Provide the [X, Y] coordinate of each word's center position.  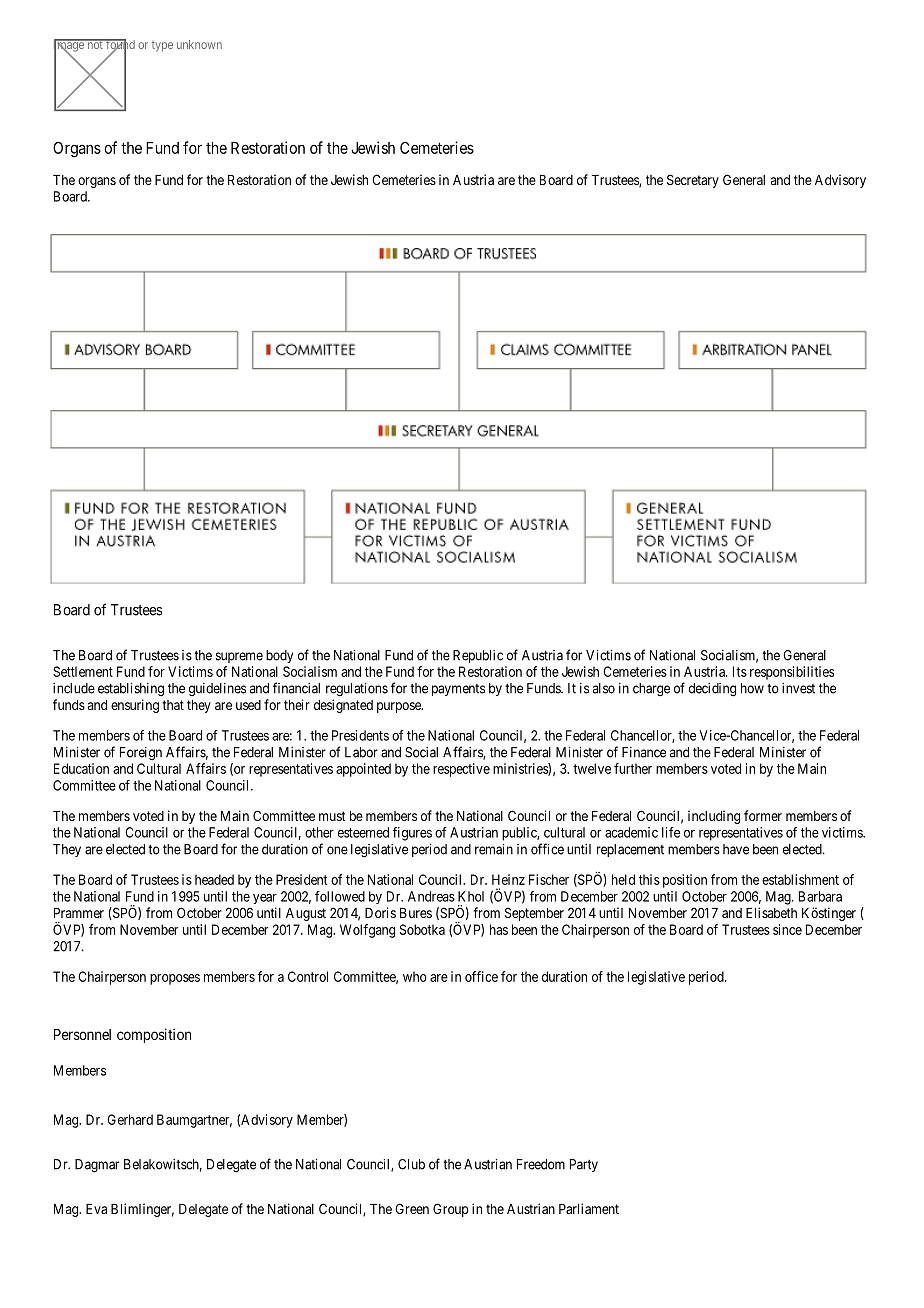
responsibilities [792, 673]
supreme [239, 657]
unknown [199, 44]
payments [458, 690]
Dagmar [97, 1166]
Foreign [141, 753]
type [162, 46]
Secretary [693, 181]
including [714, 817]
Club [411, 1164]
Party [584, 1165]
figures [412, 834]
